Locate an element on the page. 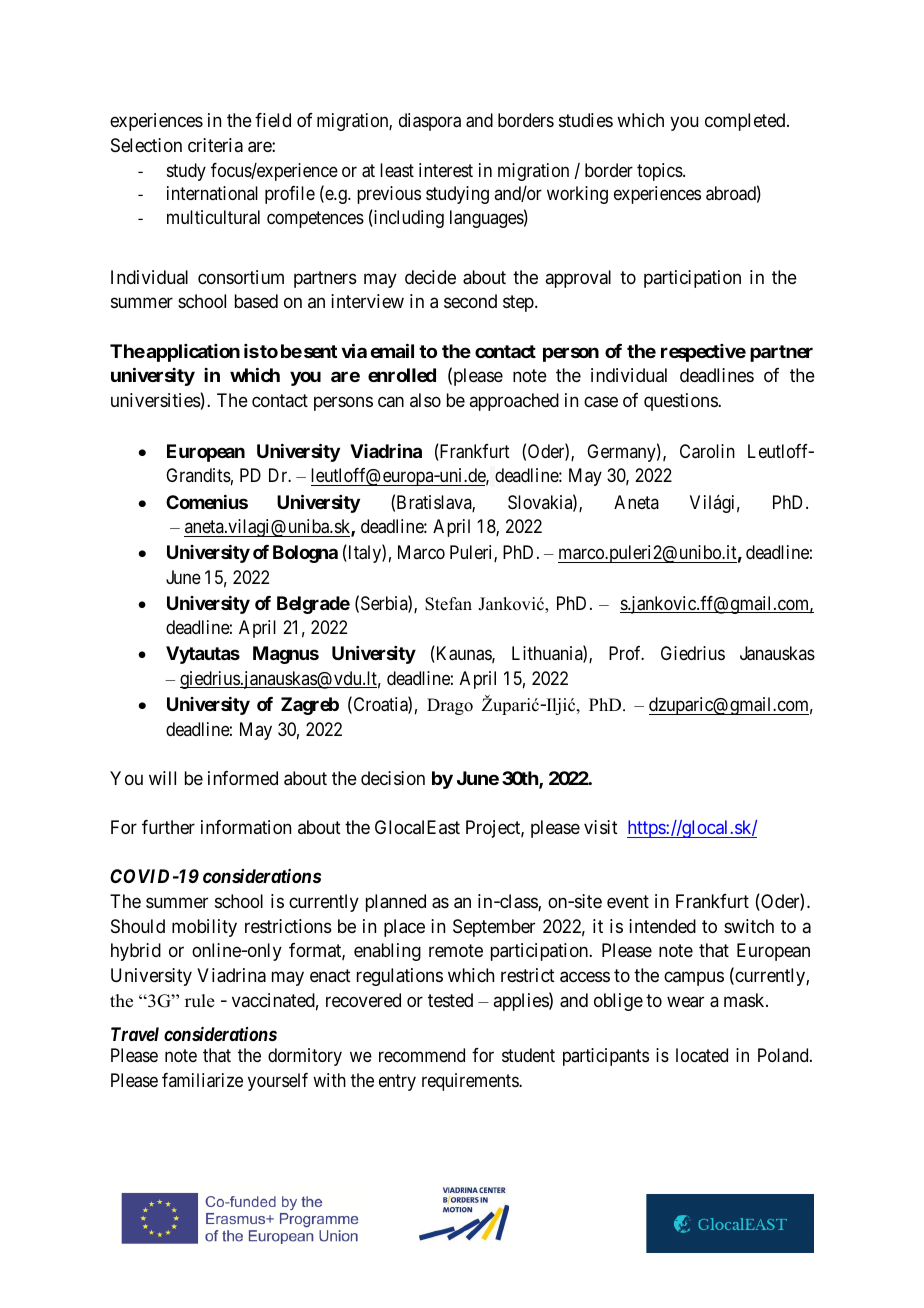 Image resolution: width=924 pixels, height=1308 pixels. completed is located at coordinates (746, 122).
